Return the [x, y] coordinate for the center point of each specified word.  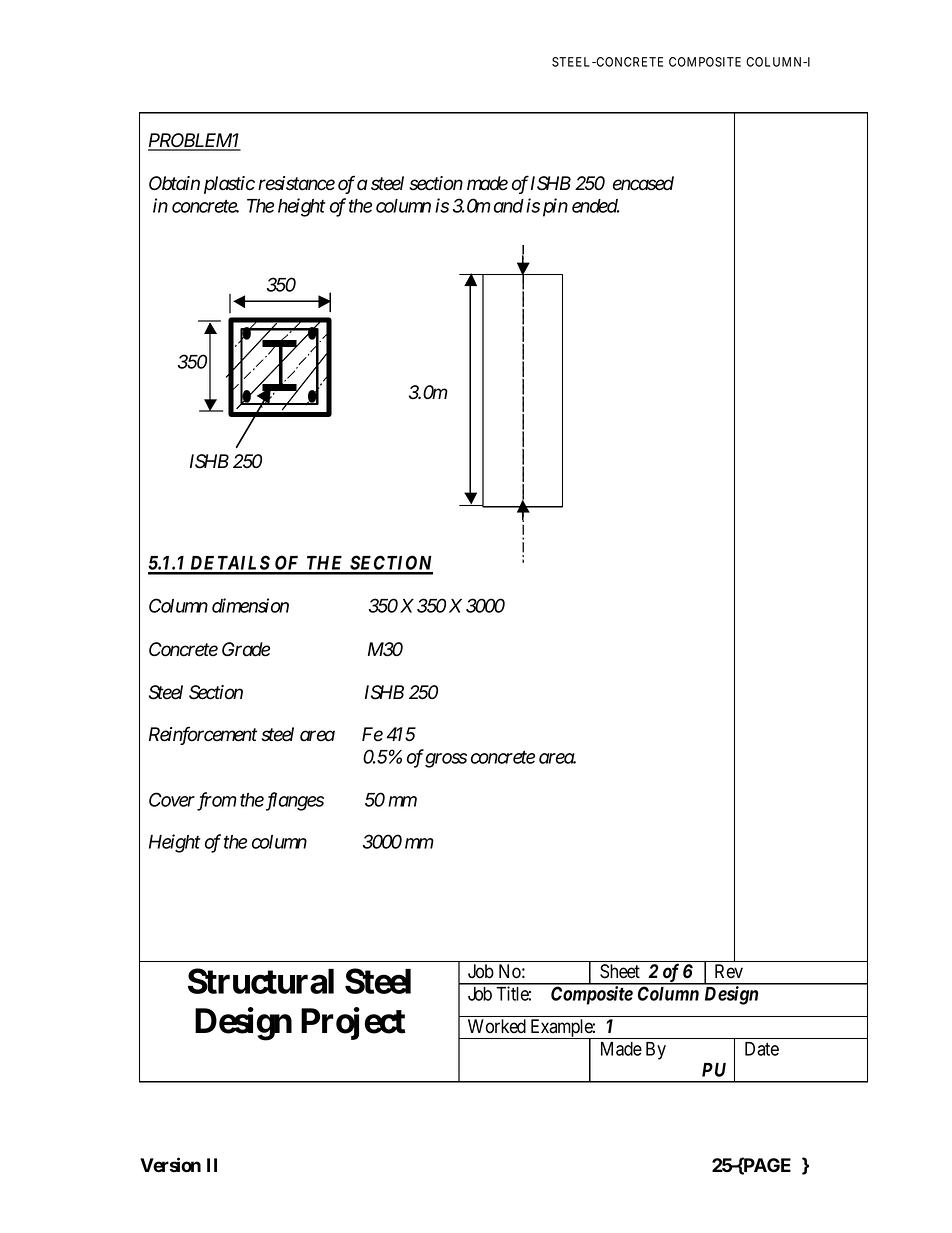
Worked [497, 1026]
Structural [261, 981]
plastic [229, 185]
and [509, 206]
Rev [729, 971]
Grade [246, 649]
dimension [250, 605]
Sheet [620, 971]
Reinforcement [203, 735]
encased [643, 183]
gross [446, 760]
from [217, 801]
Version [170, 1165]
